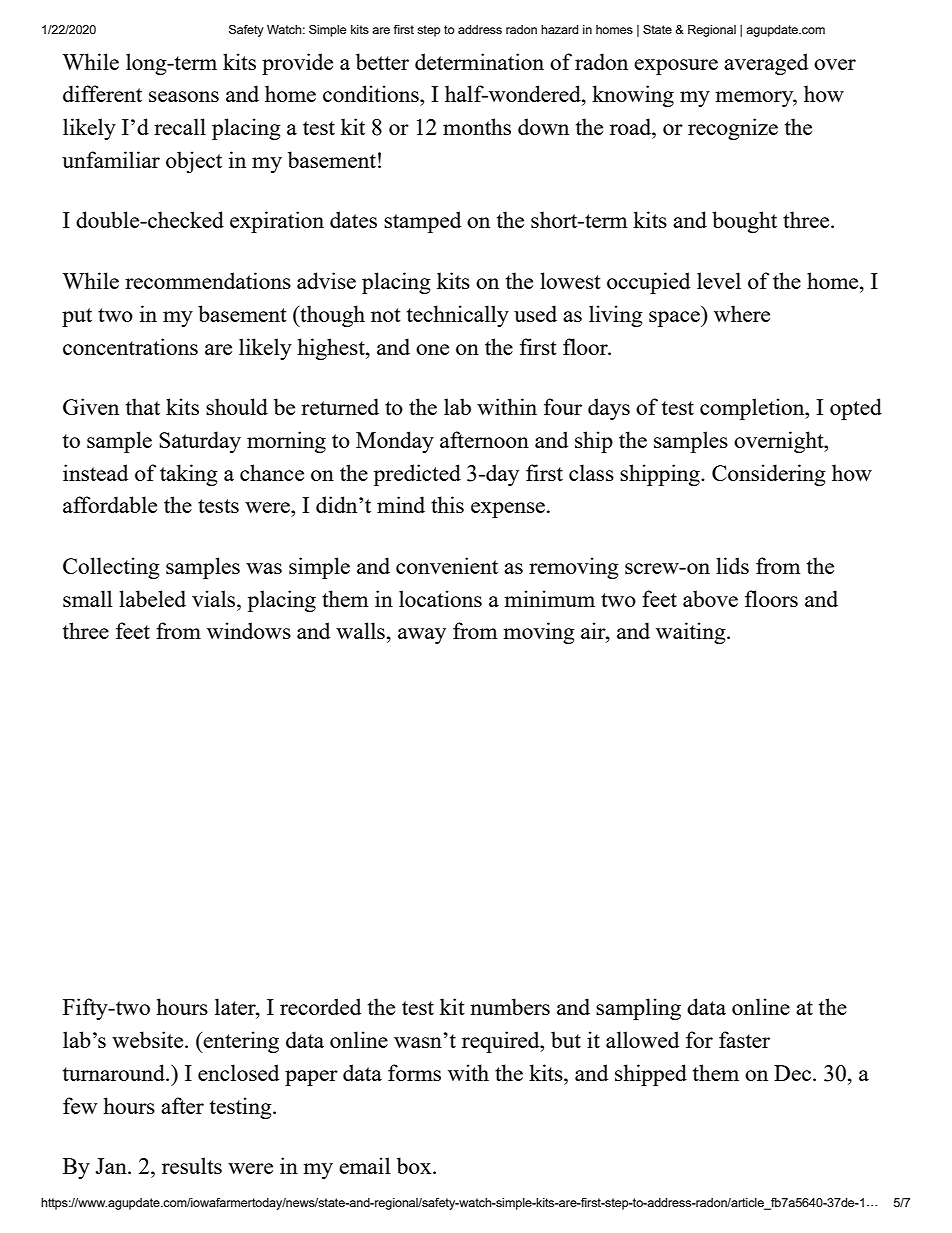  Describe the element at coordinates (769, 475) in the screenshot. I see `Considering` at that location.
